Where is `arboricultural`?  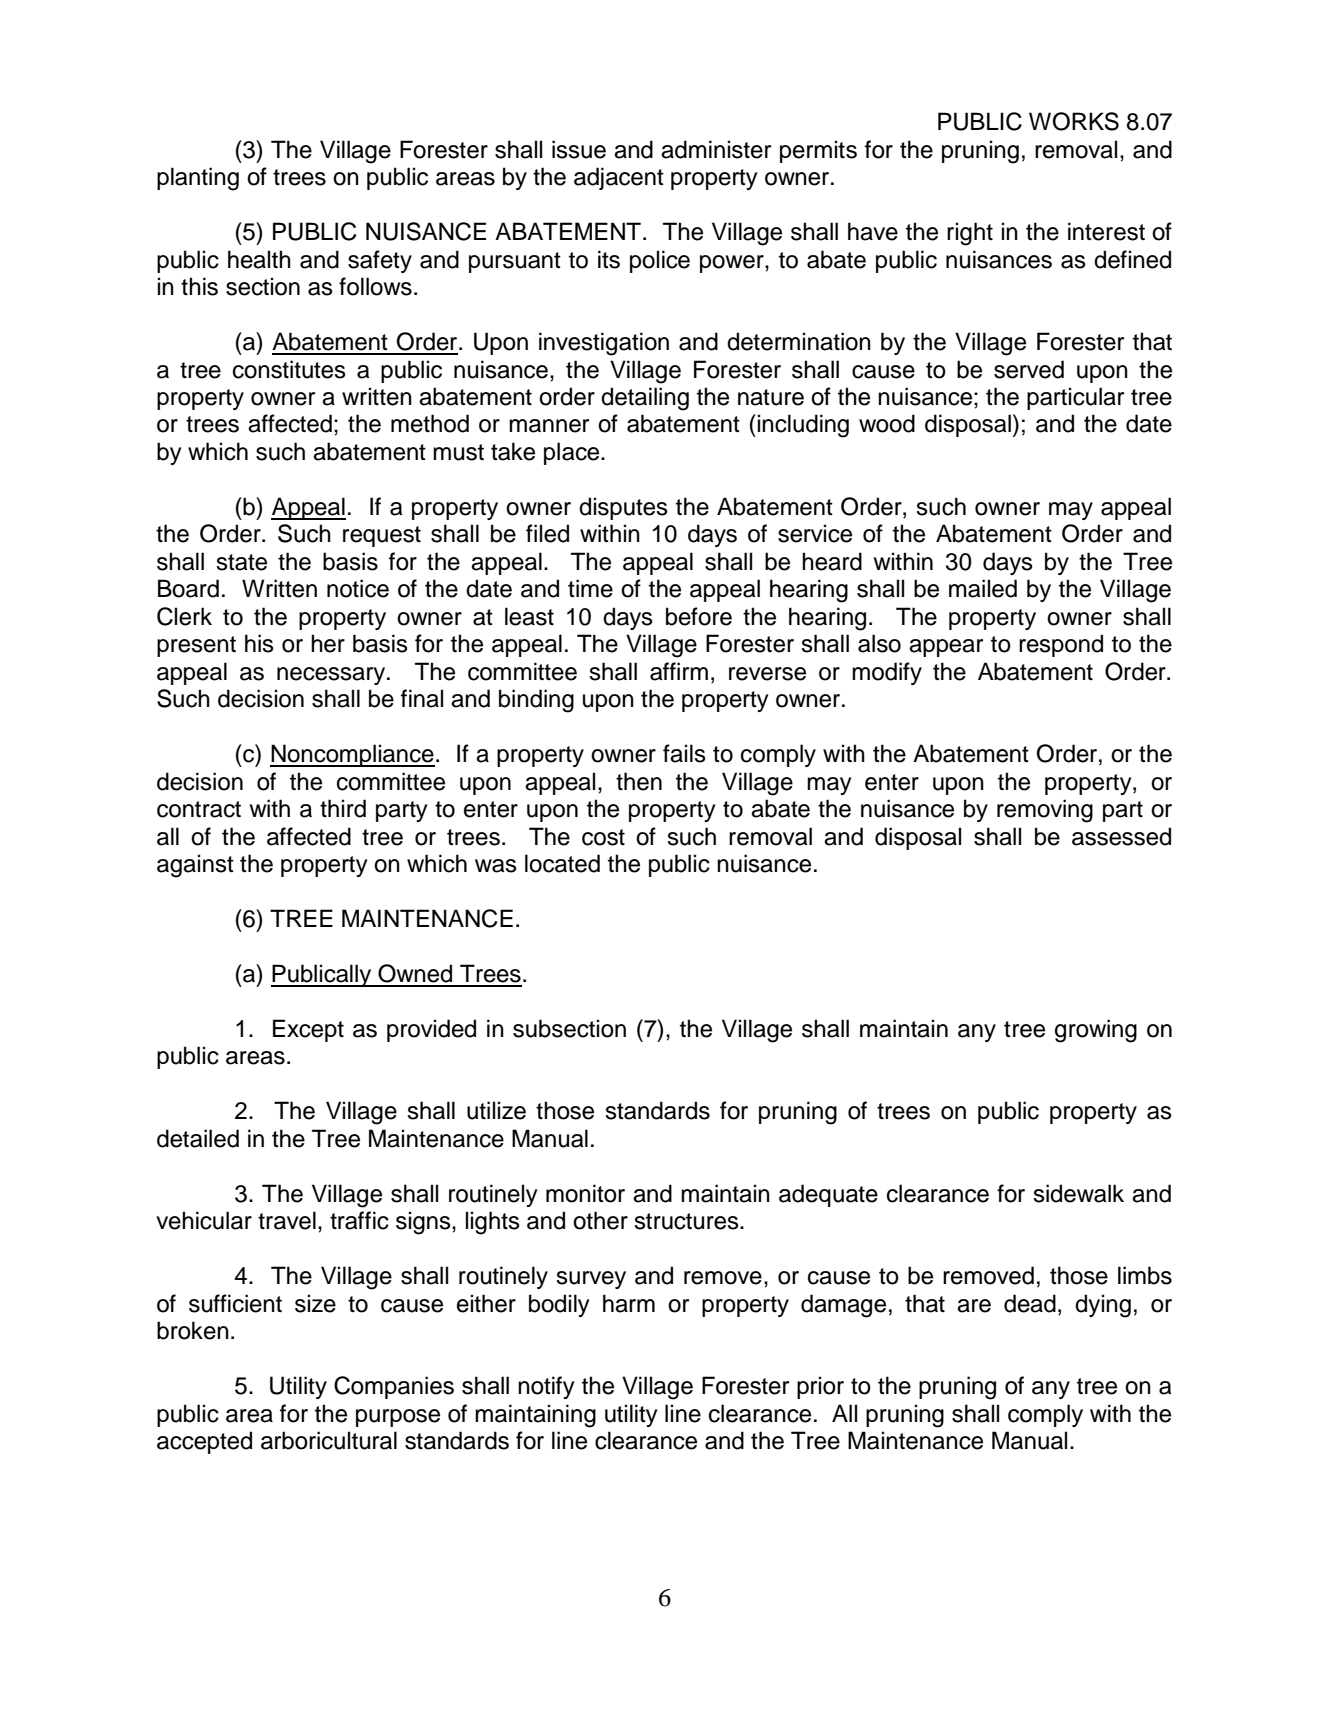
arboricultural is located at coordinates (329, 1440).
